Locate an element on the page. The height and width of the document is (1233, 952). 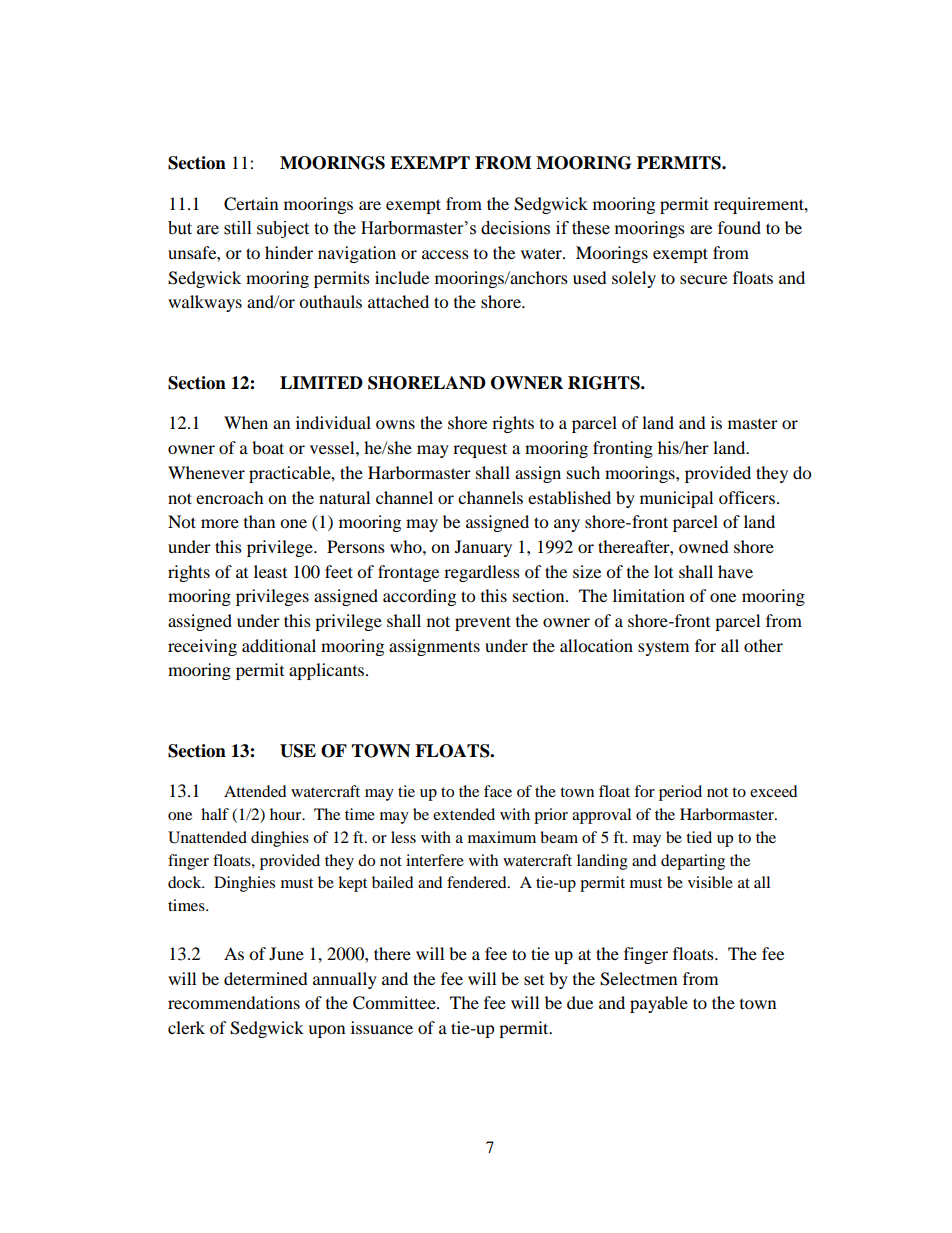
set is located at coordinates (534, 980).
